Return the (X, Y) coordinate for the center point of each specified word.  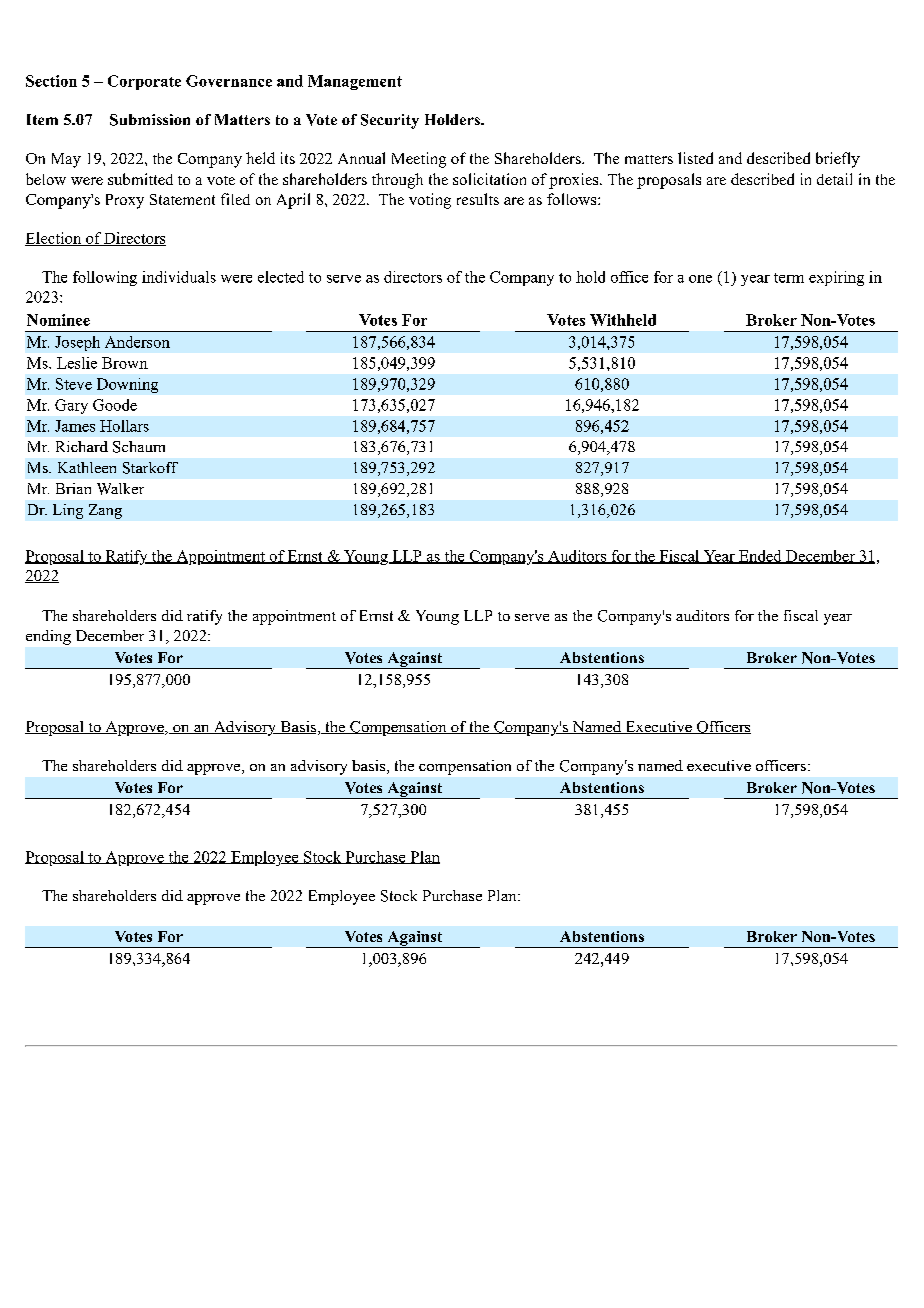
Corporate (144, 82)
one (700, 279)
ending (48, 637)
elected (281, 277)
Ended (760, 557)
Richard (82, 446)
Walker (120, 489)
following (105, 278)
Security (390, 121)
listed (695, 158)
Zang (105, 511)
